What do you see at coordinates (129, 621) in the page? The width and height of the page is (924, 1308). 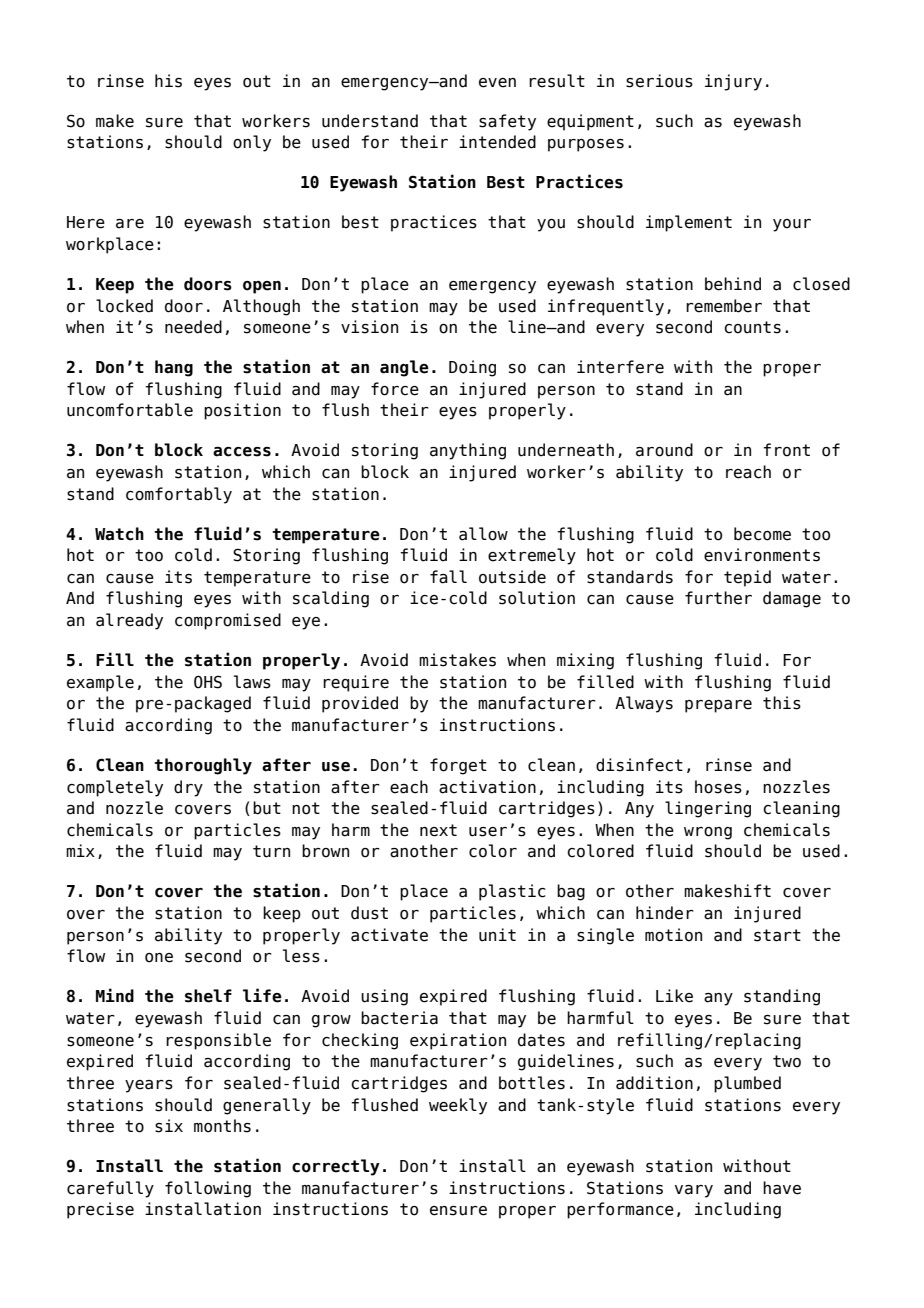 I see `already` at bounding box center [129, 621].
